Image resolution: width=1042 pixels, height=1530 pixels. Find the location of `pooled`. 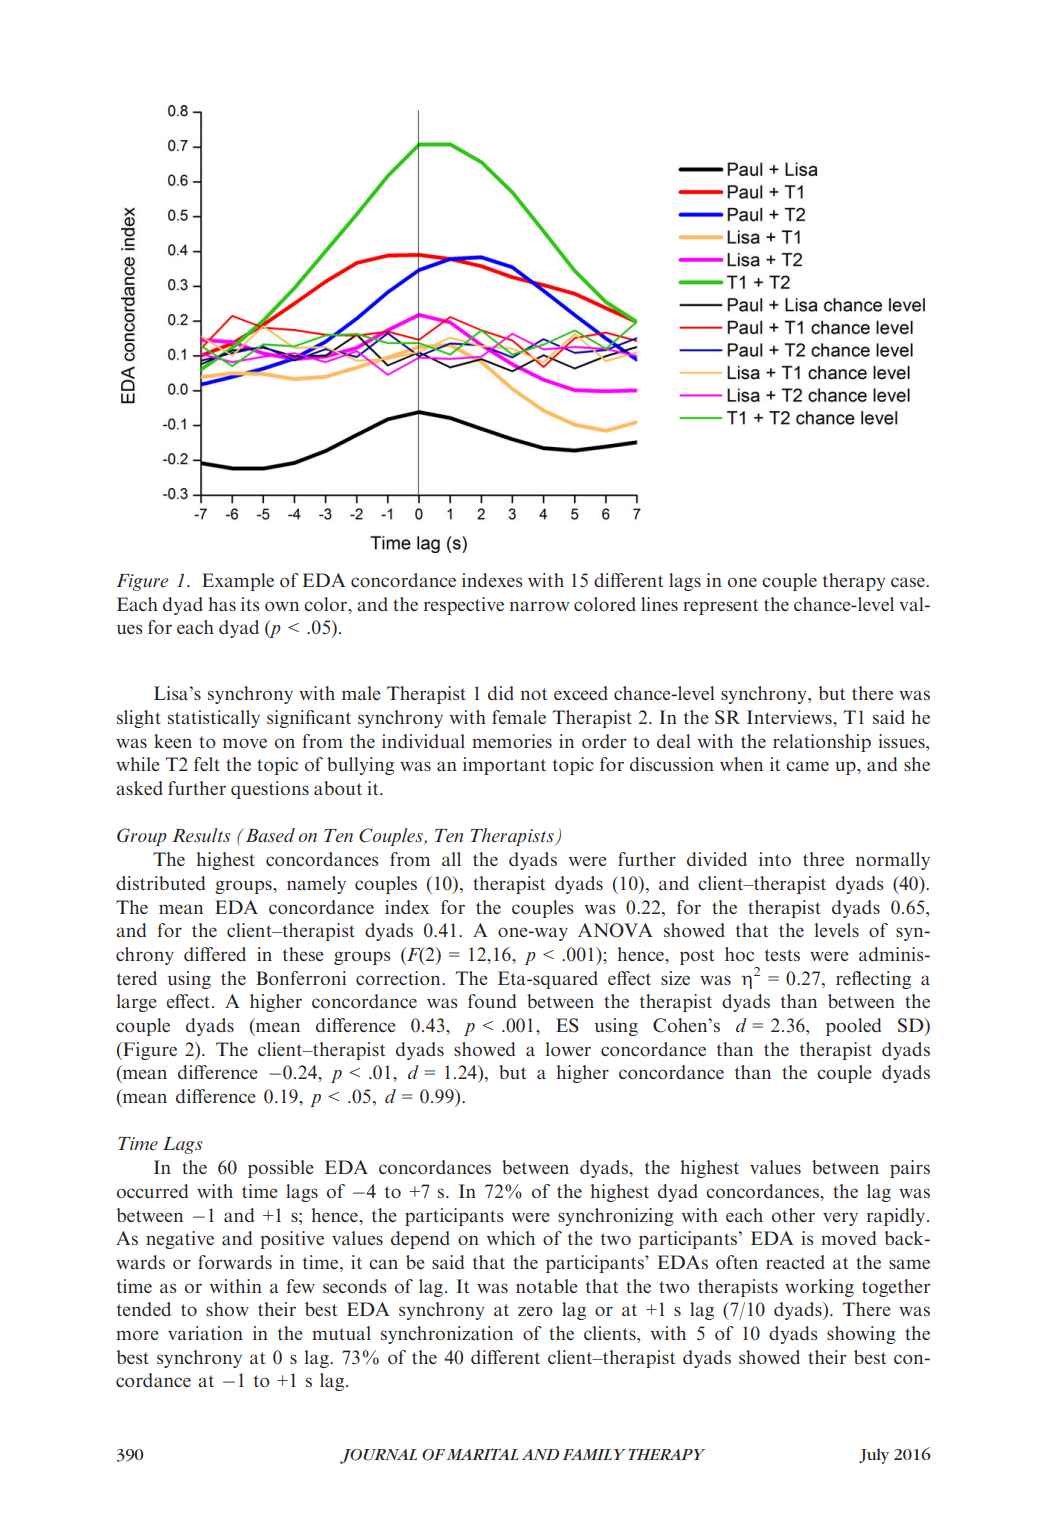

pooled is located at coordinates (853, 1027).
